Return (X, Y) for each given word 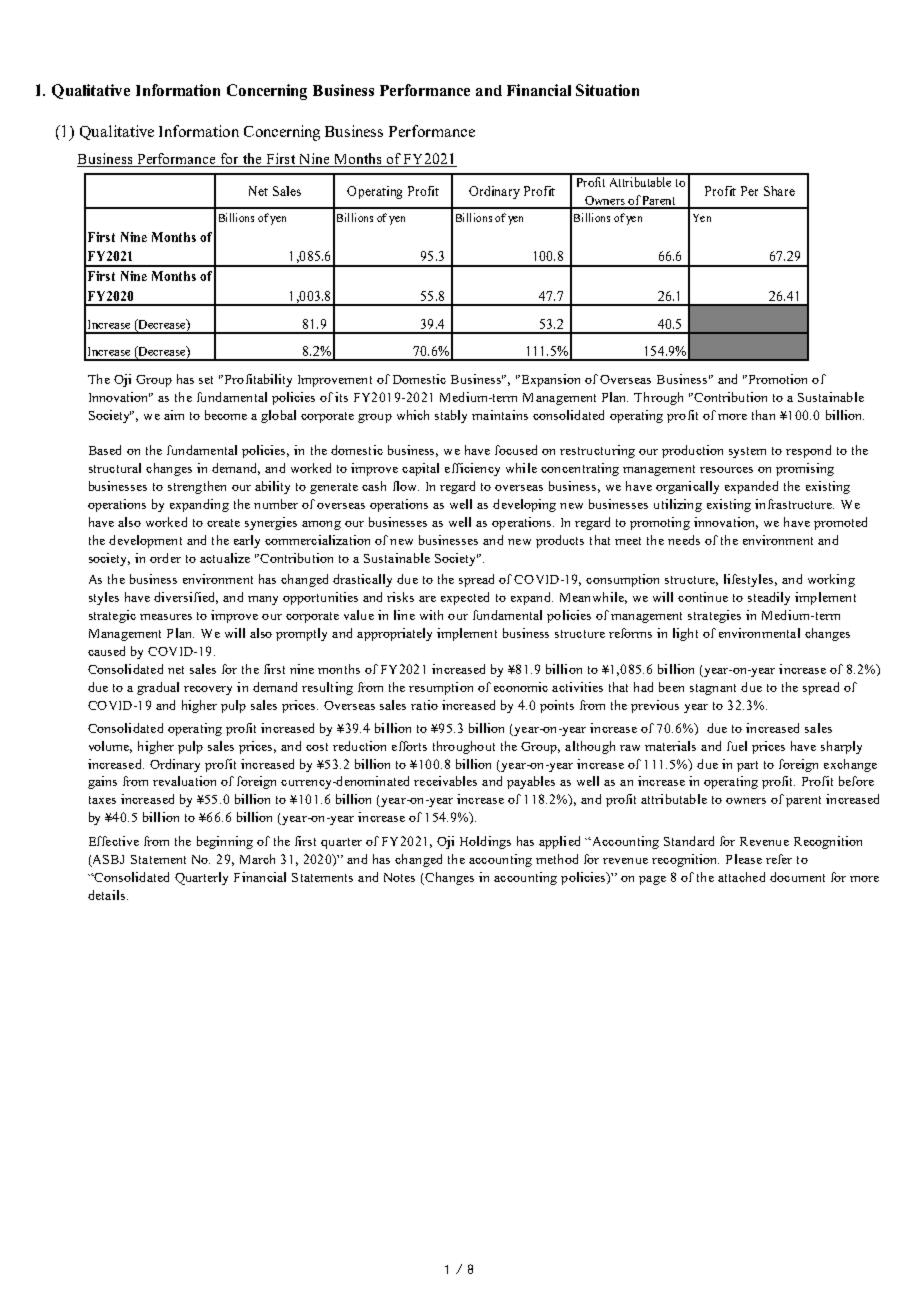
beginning (225, 842)
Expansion (549, 380)
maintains (500, 415)
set (206, 380)
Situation (607, 90)
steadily (769, 598)
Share (779, 191)
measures (166, 617)
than (763, 415)
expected (465, 598)
